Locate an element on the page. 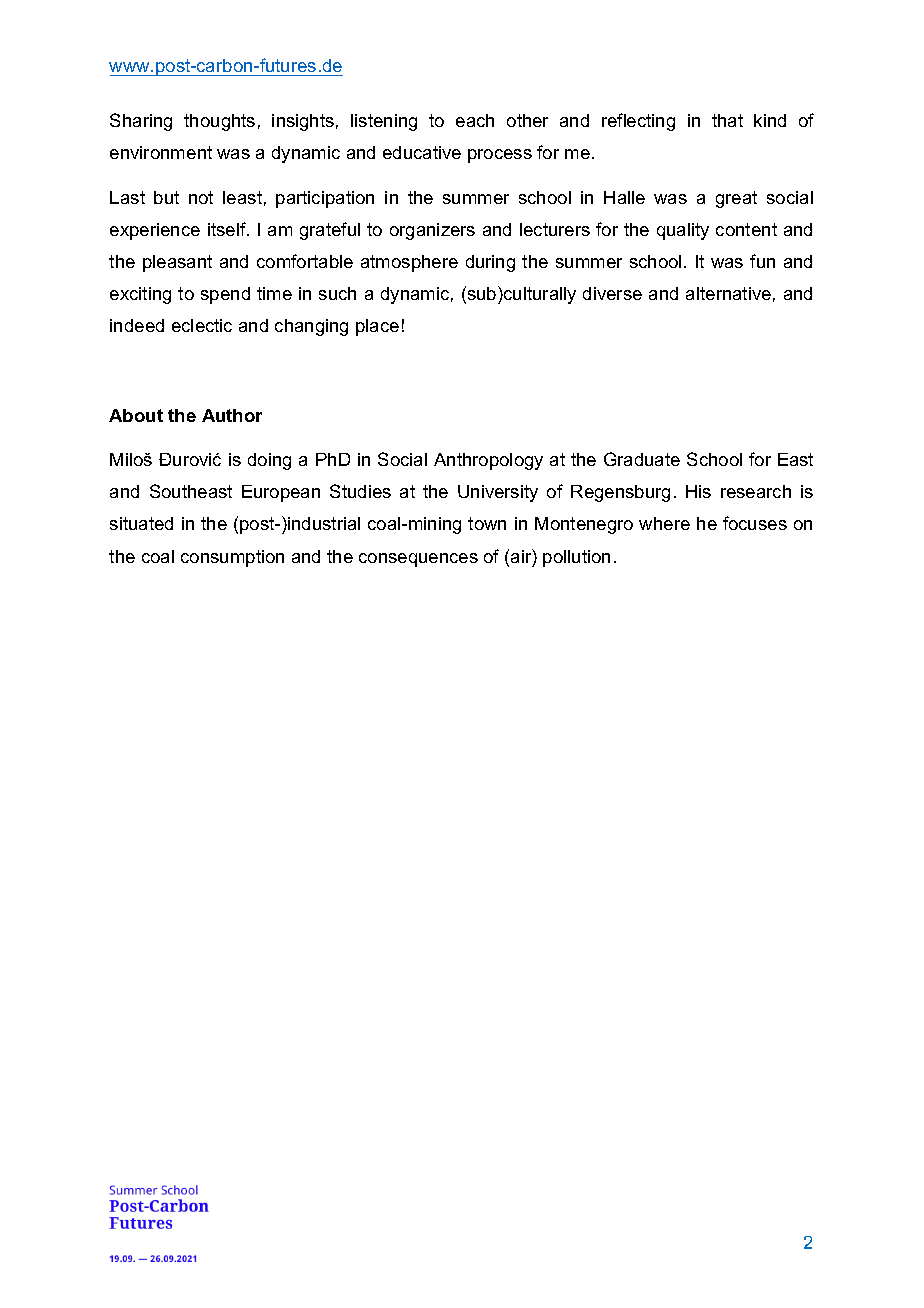 Image resolution: width=924 pixels, height=1308 pixels. that is located at coordinates (727, 120).
